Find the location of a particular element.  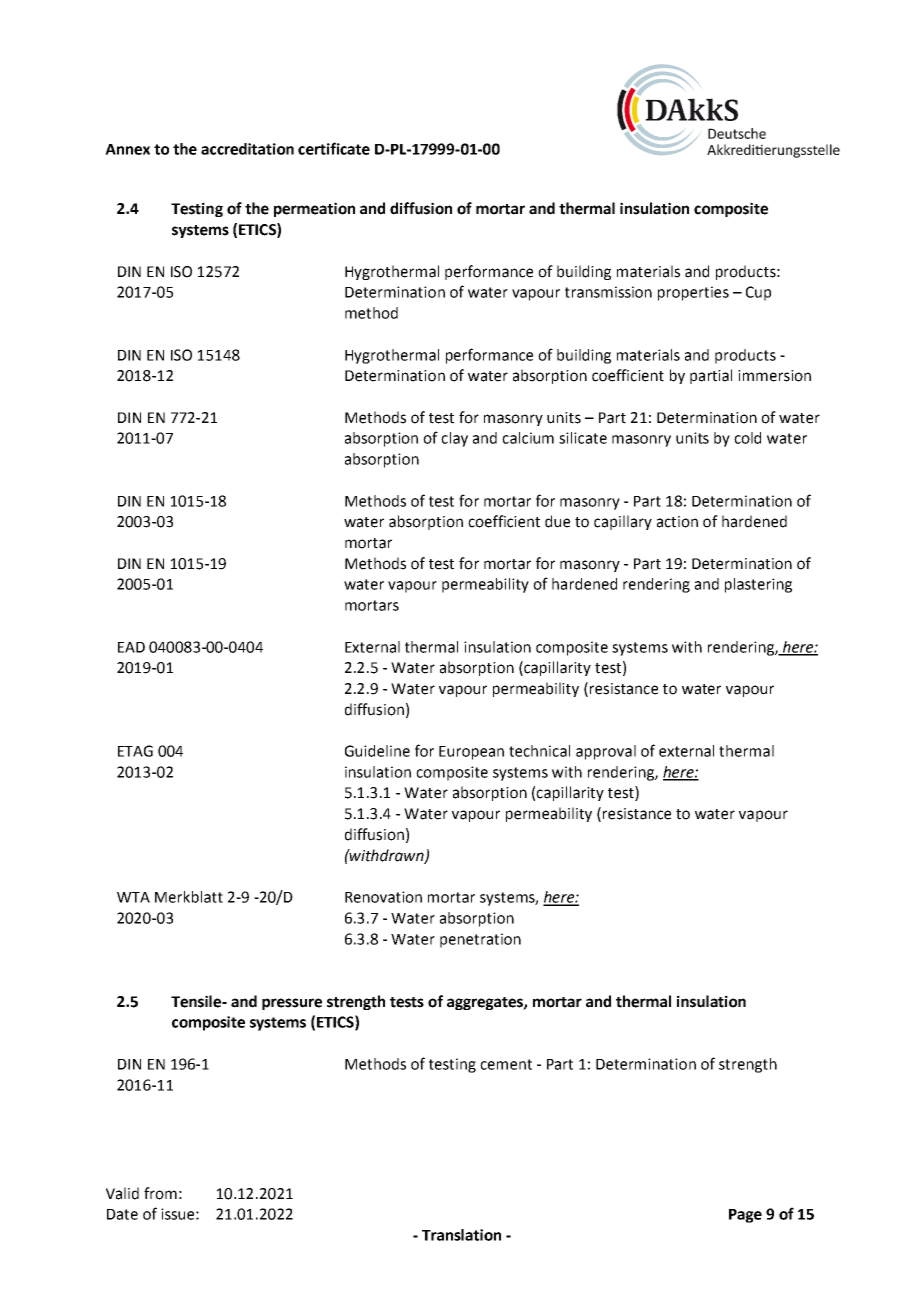

from is located at coordinates (160, 1193).
